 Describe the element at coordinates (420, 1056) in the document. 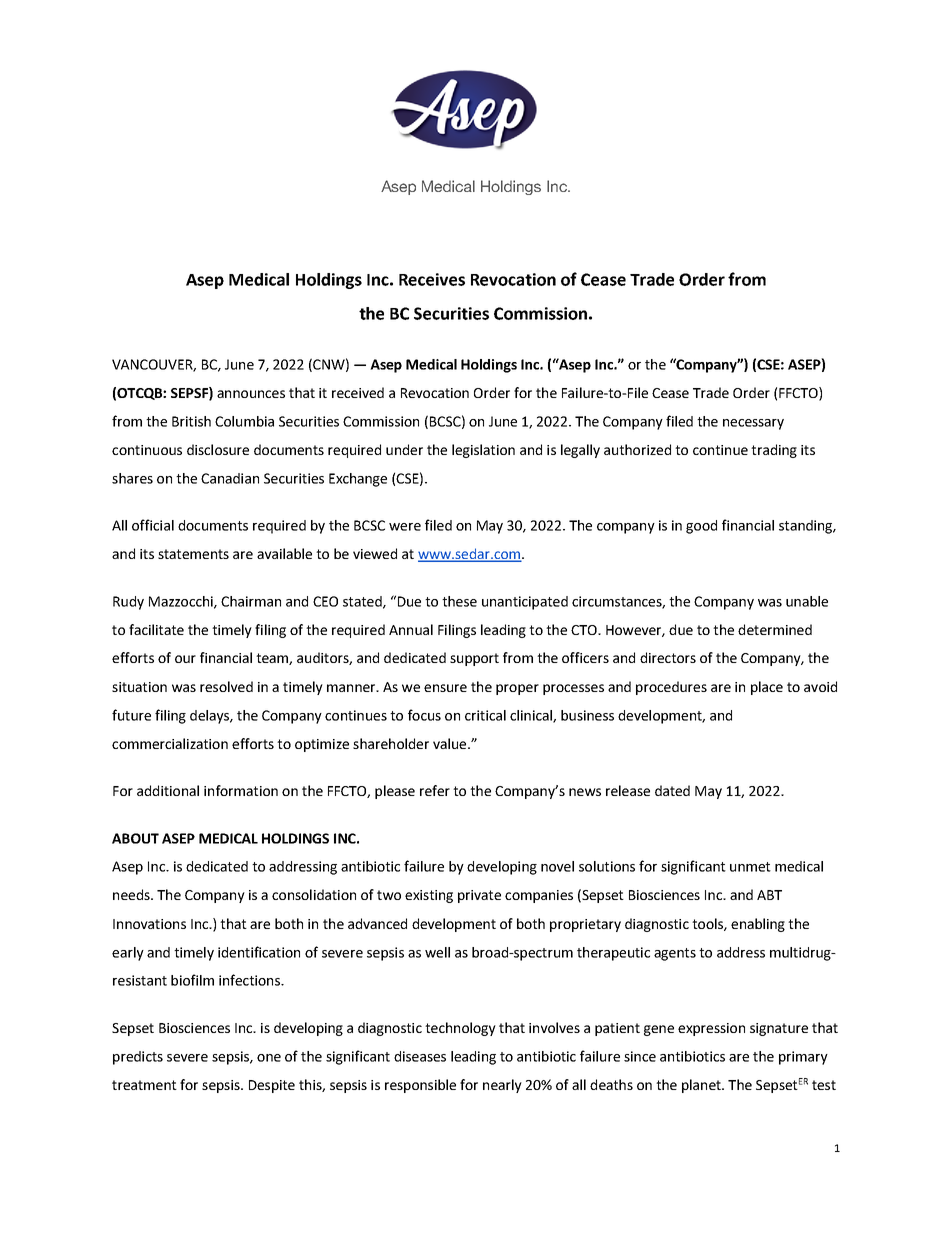

I see `diseases` at that location.
